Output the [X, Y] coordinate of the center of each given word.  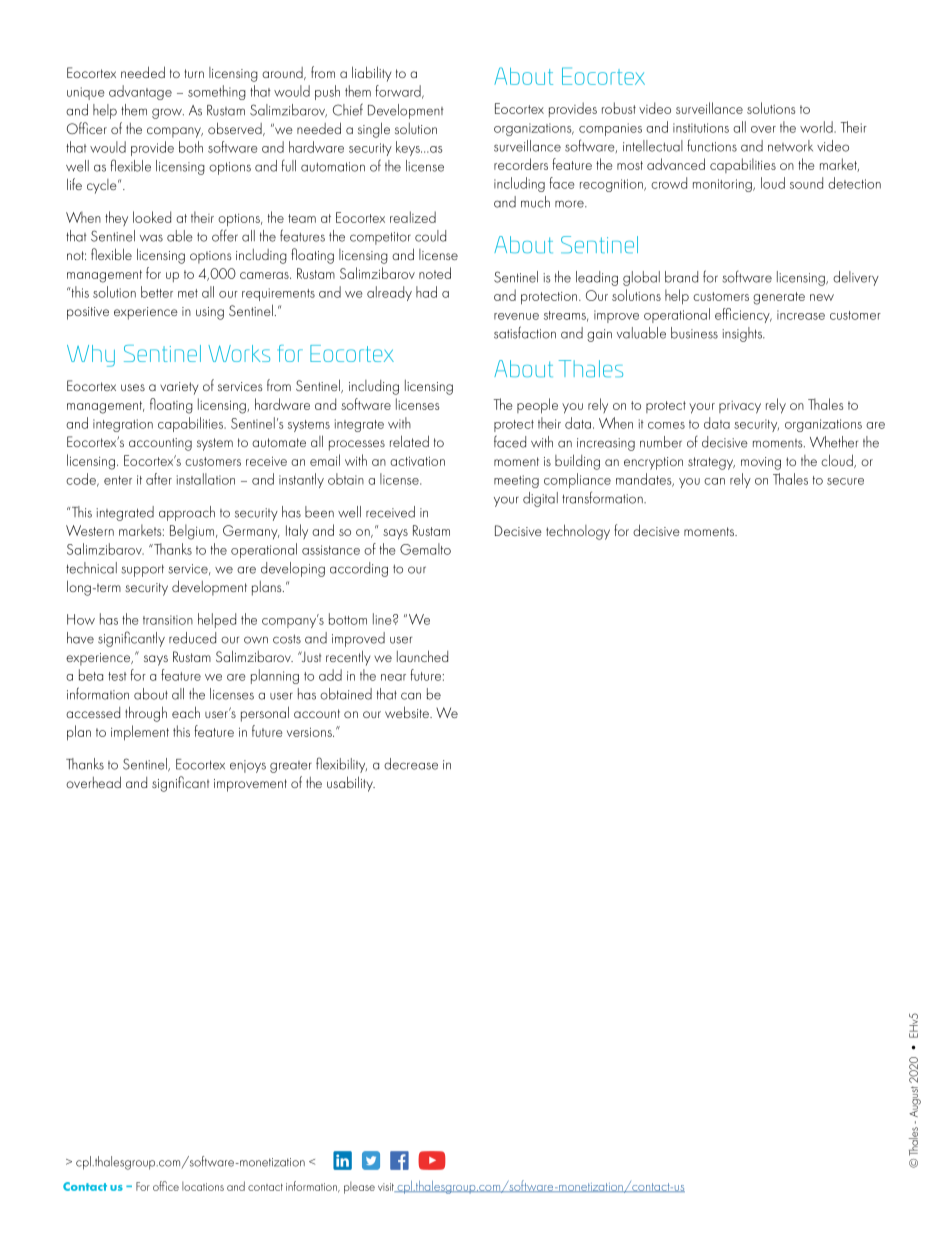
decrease [411, 764]
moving [761, 463]
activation [417, 461]
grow [168, 113]
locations [203, 1186]
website [408, 712]
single [374, 130]
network [790, 146]
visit [387, 1187]
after [159, 479]
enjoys [248, 766]
